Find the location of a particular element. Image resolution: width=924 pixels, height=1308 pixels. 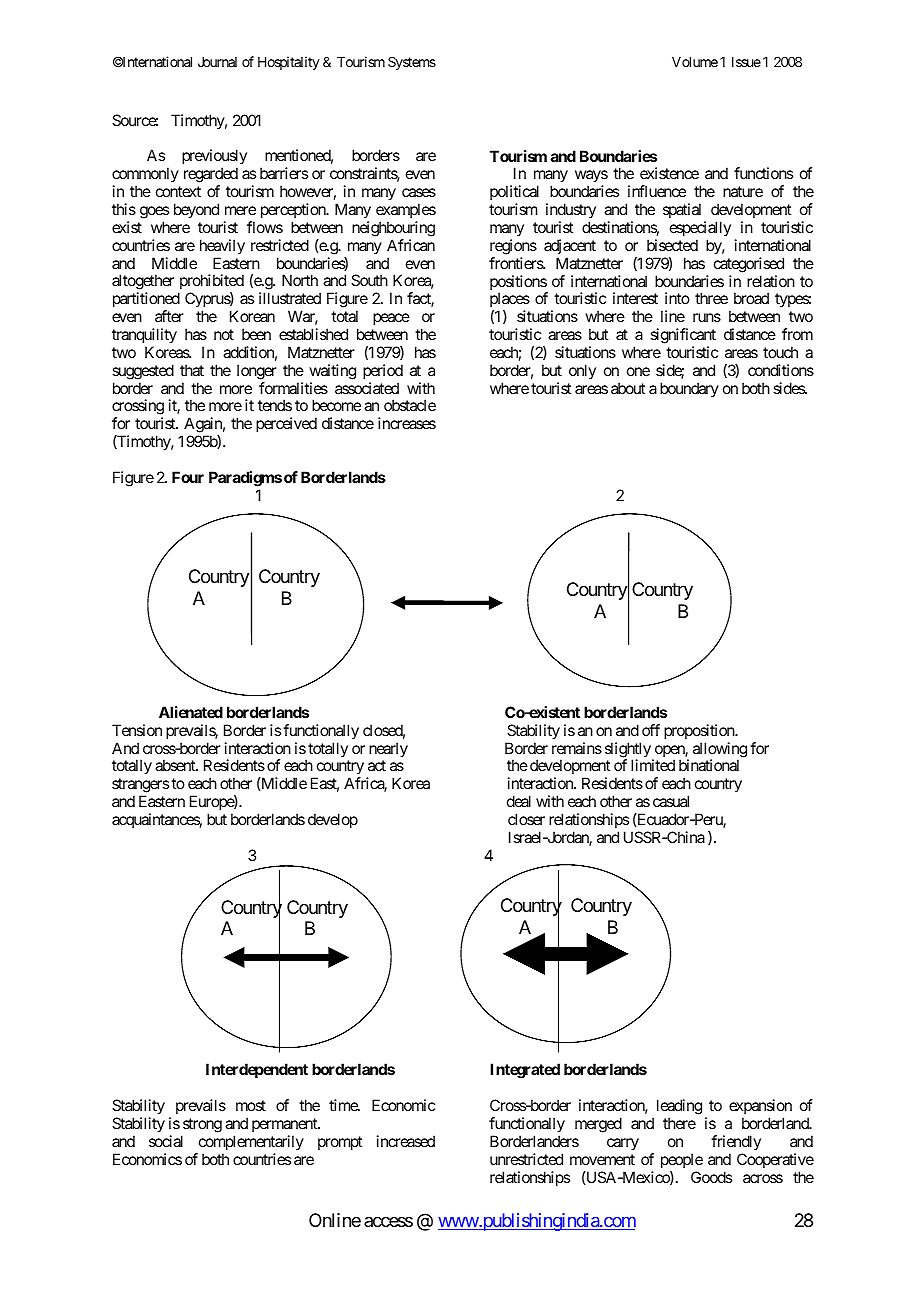

boundary is located at coordinates (689, 389).
